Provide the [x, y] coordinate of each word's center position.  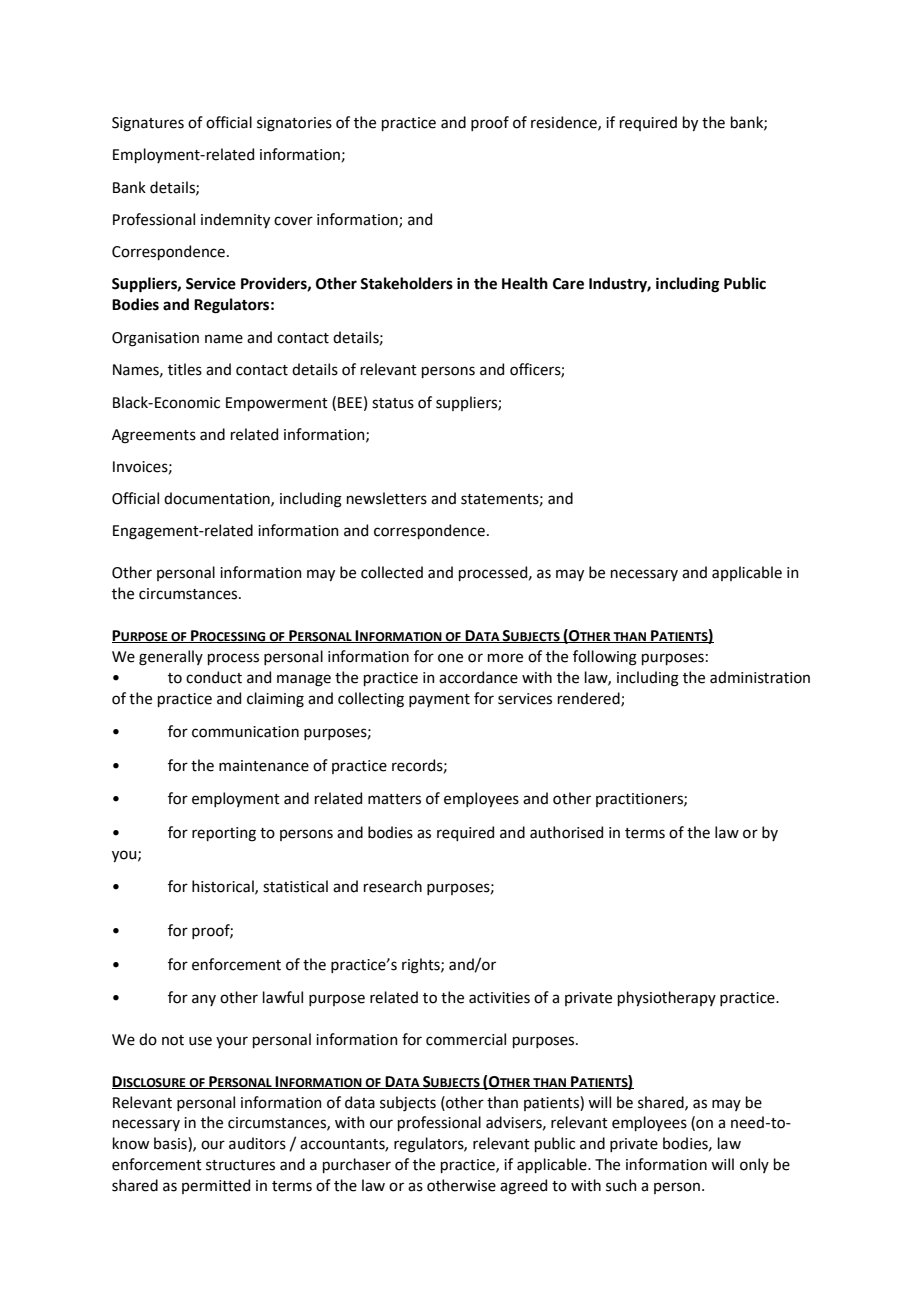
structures [240, 1165]
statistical [295, 886]
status [393, 403]
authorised [566, 832]
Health [525, 283]
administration [760, 677]
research [393, 886]
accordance [478, 677]
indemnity [235, 220]
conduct [214, 677]
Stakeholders [406, 283]
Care [568, 284]
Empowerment [277, 404]
